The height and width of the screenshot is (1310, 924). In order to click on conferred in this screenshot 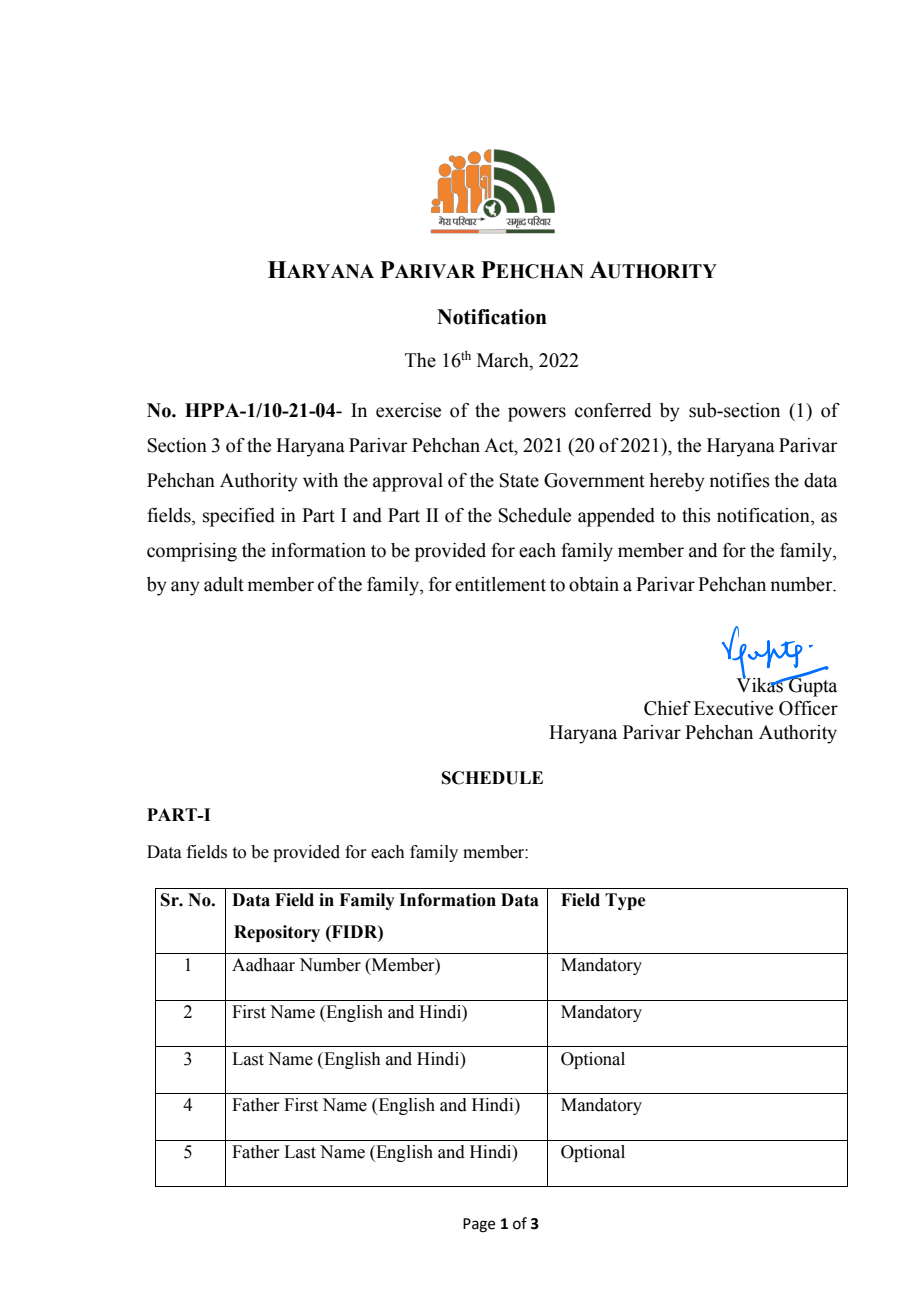, I will do `click(613, 410)`.
